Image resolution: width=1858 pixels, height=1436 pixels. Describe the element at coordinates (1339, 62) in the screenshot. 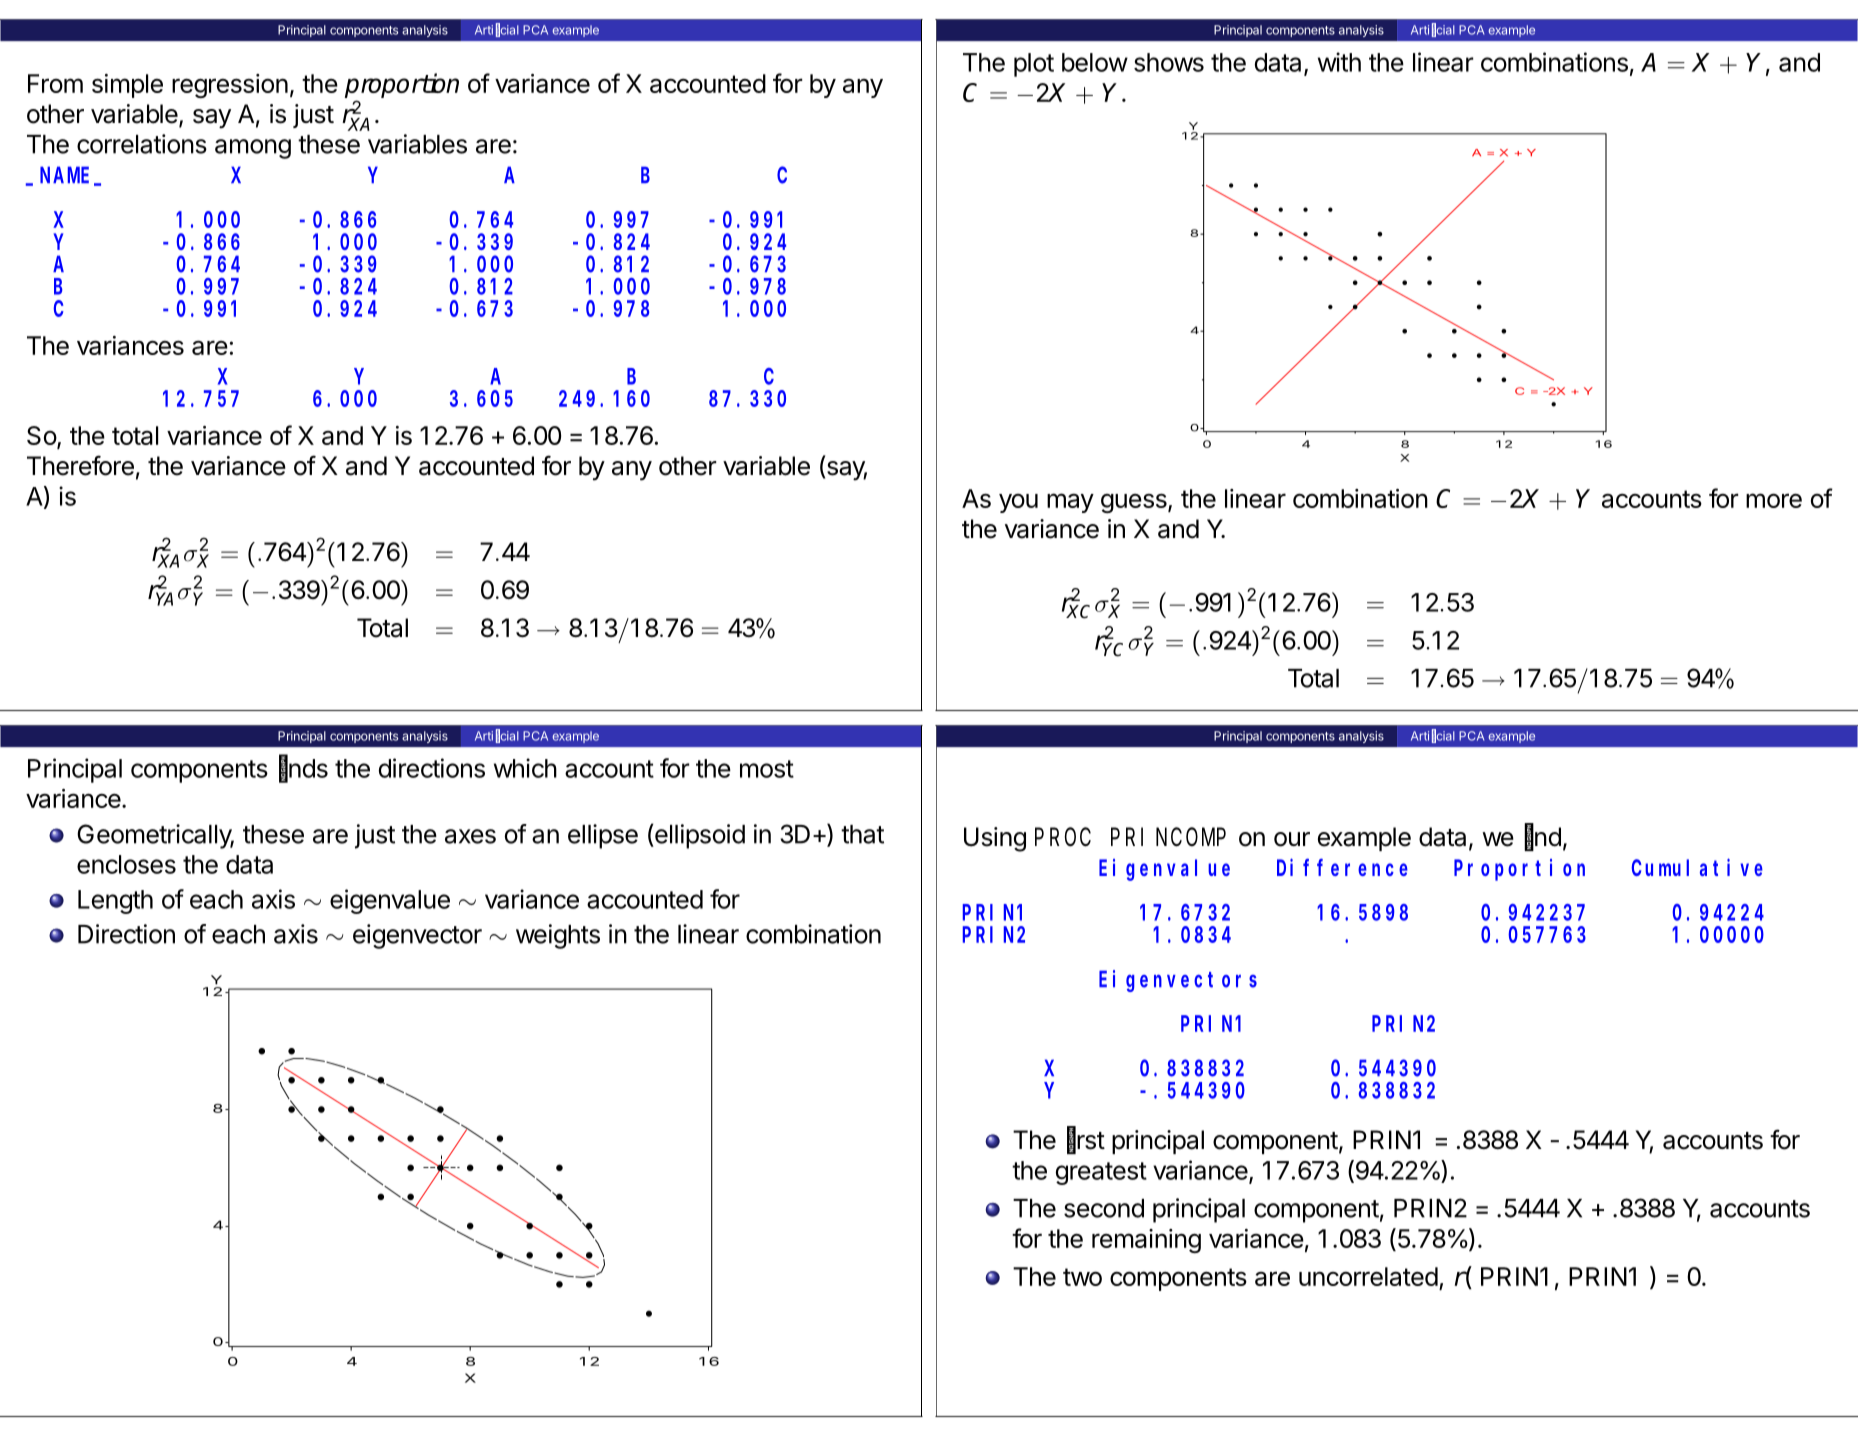

I see `with` at that location.
